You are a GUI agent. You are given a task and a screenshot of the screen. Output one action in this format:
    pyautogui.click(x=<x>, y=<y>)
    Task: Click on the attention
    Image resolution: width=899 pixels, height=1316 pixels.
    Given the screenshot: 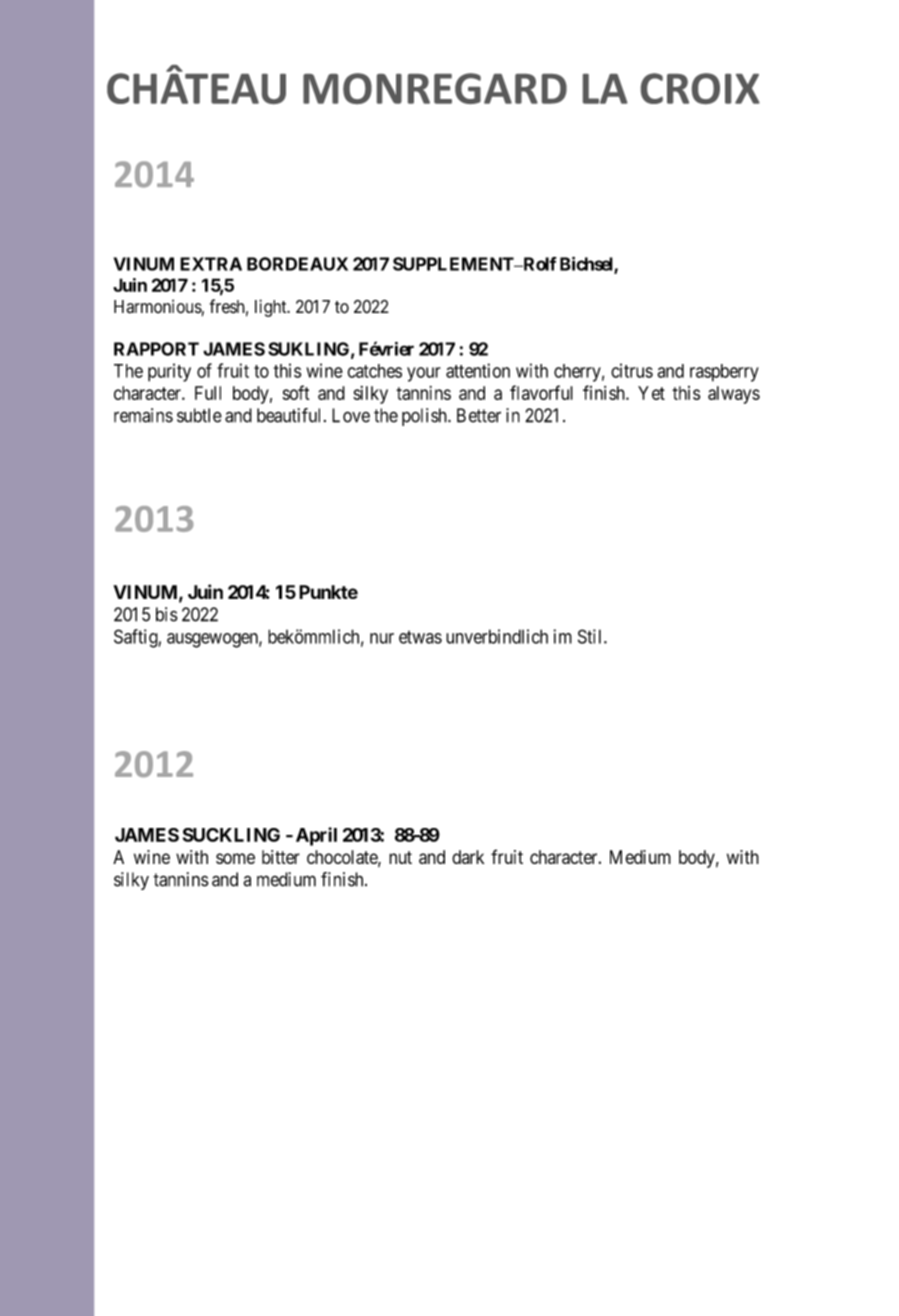 What is the action you would take?
    pyautogui.click(x=478, y=370)
